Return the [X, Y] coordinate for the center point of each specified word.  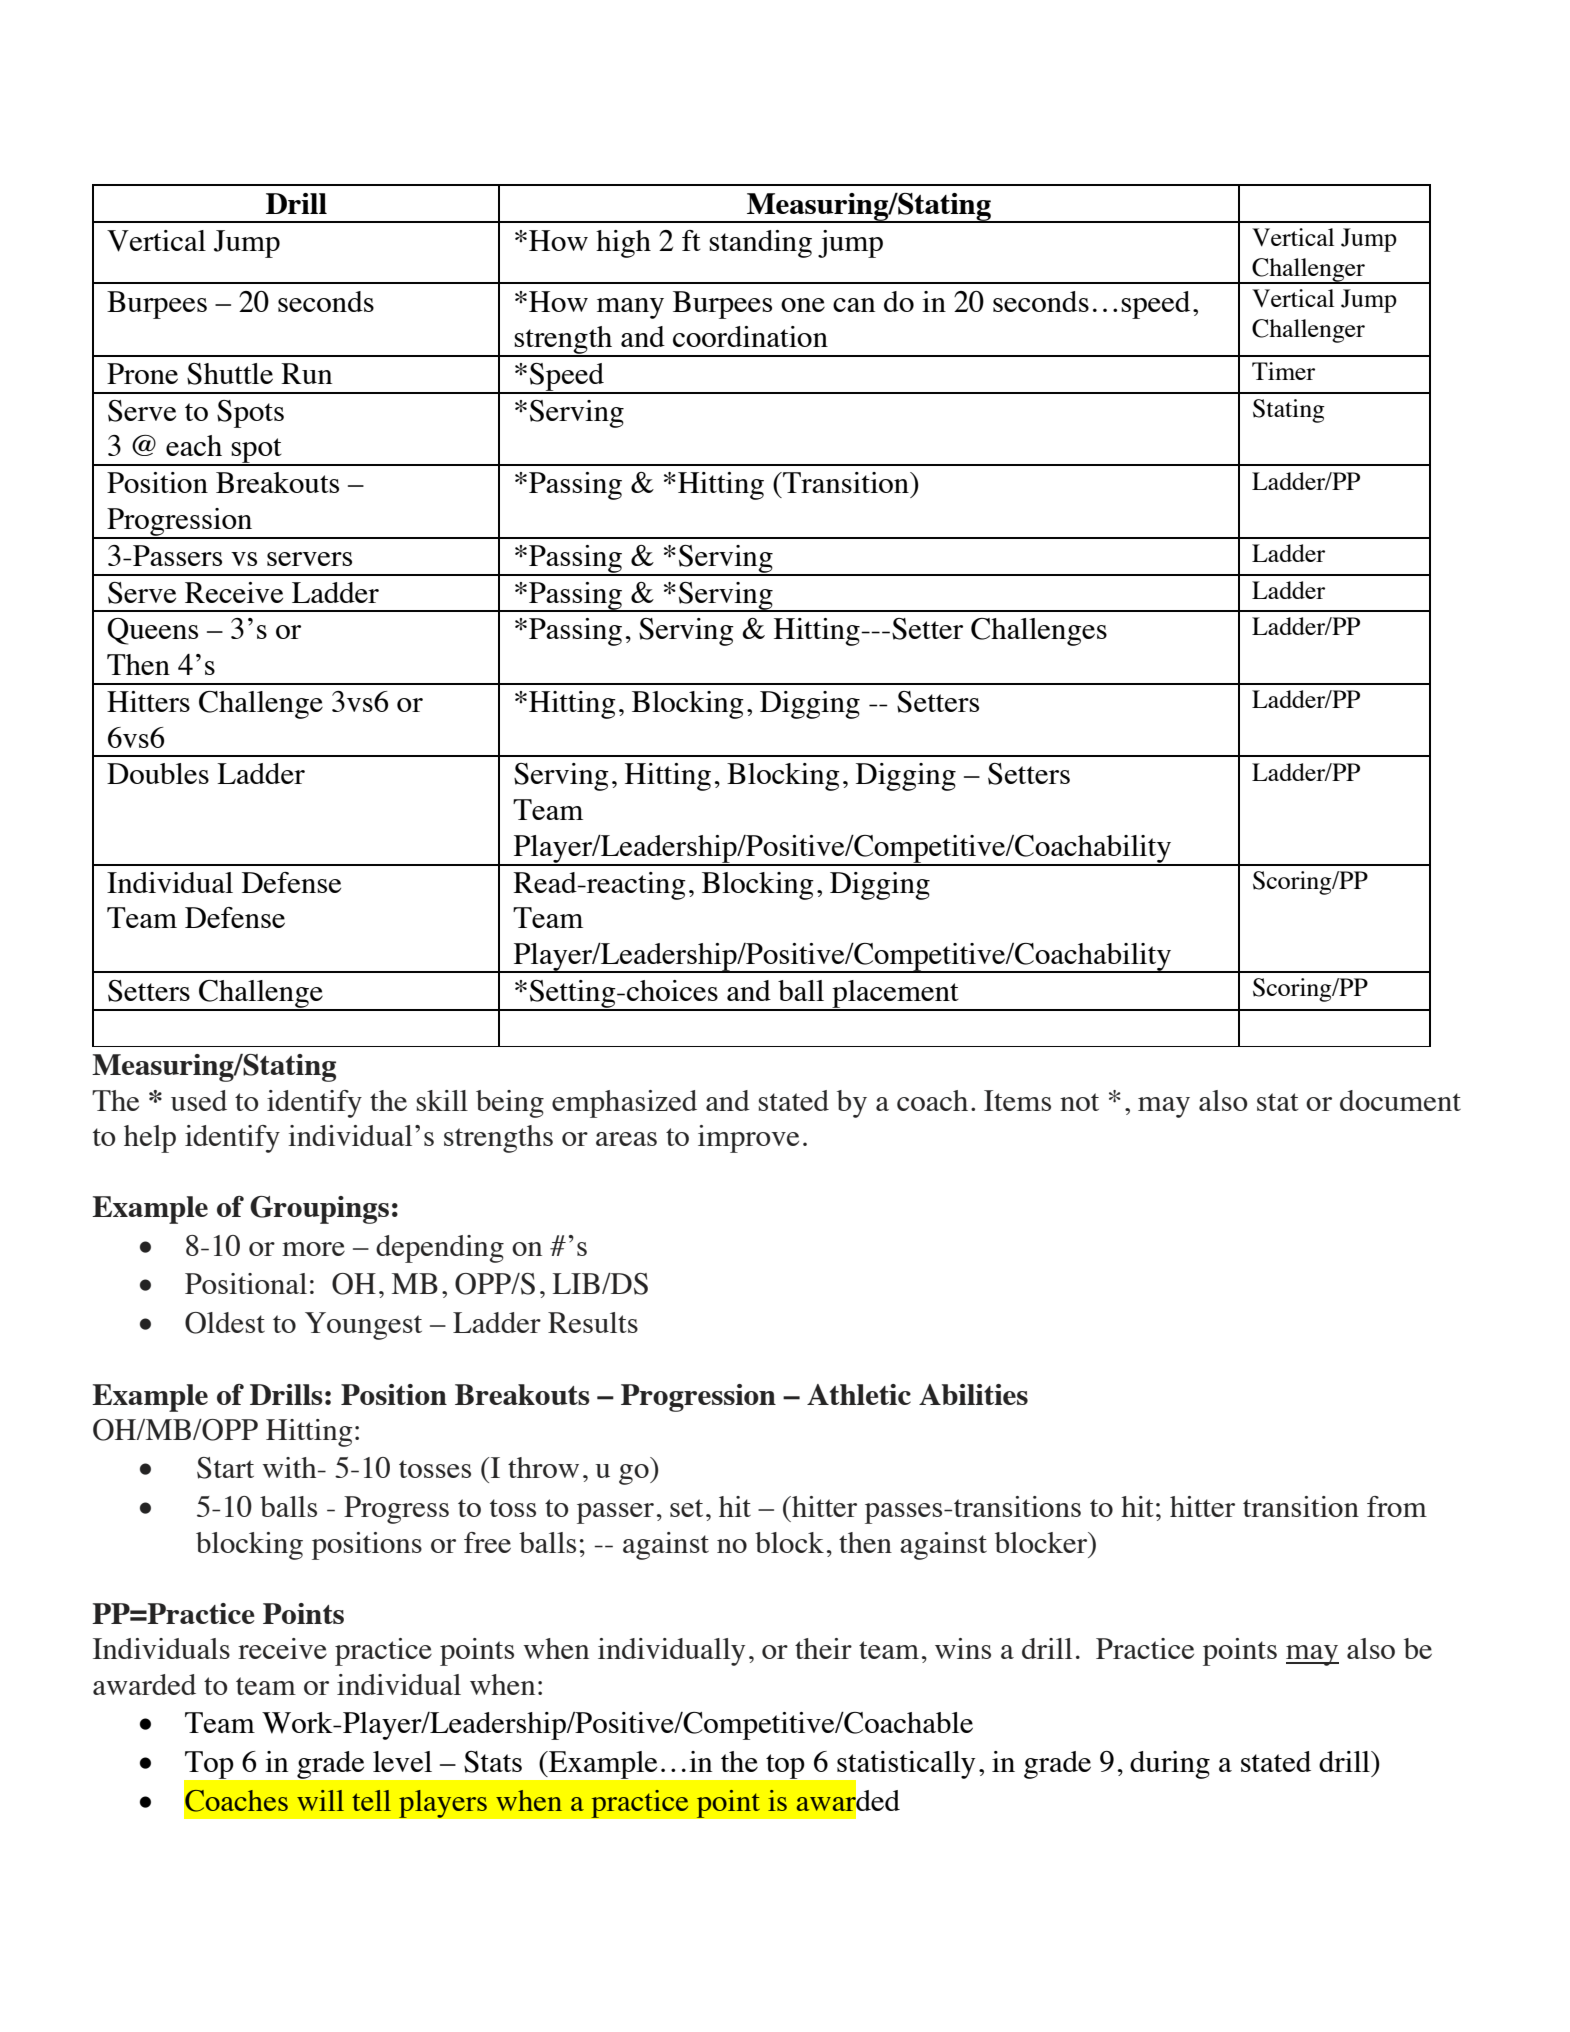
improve [748, 1139]
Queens [152, 631]
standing [760, 244]
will [320, 1800]
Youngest [363, 1326]
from [1397, 1506]
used [199, 1100]
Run [306, 373]
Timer [1283, 371]
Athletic [859, 1394]
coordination [750, 336]
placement [895, 995]
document [1400, 1100]
